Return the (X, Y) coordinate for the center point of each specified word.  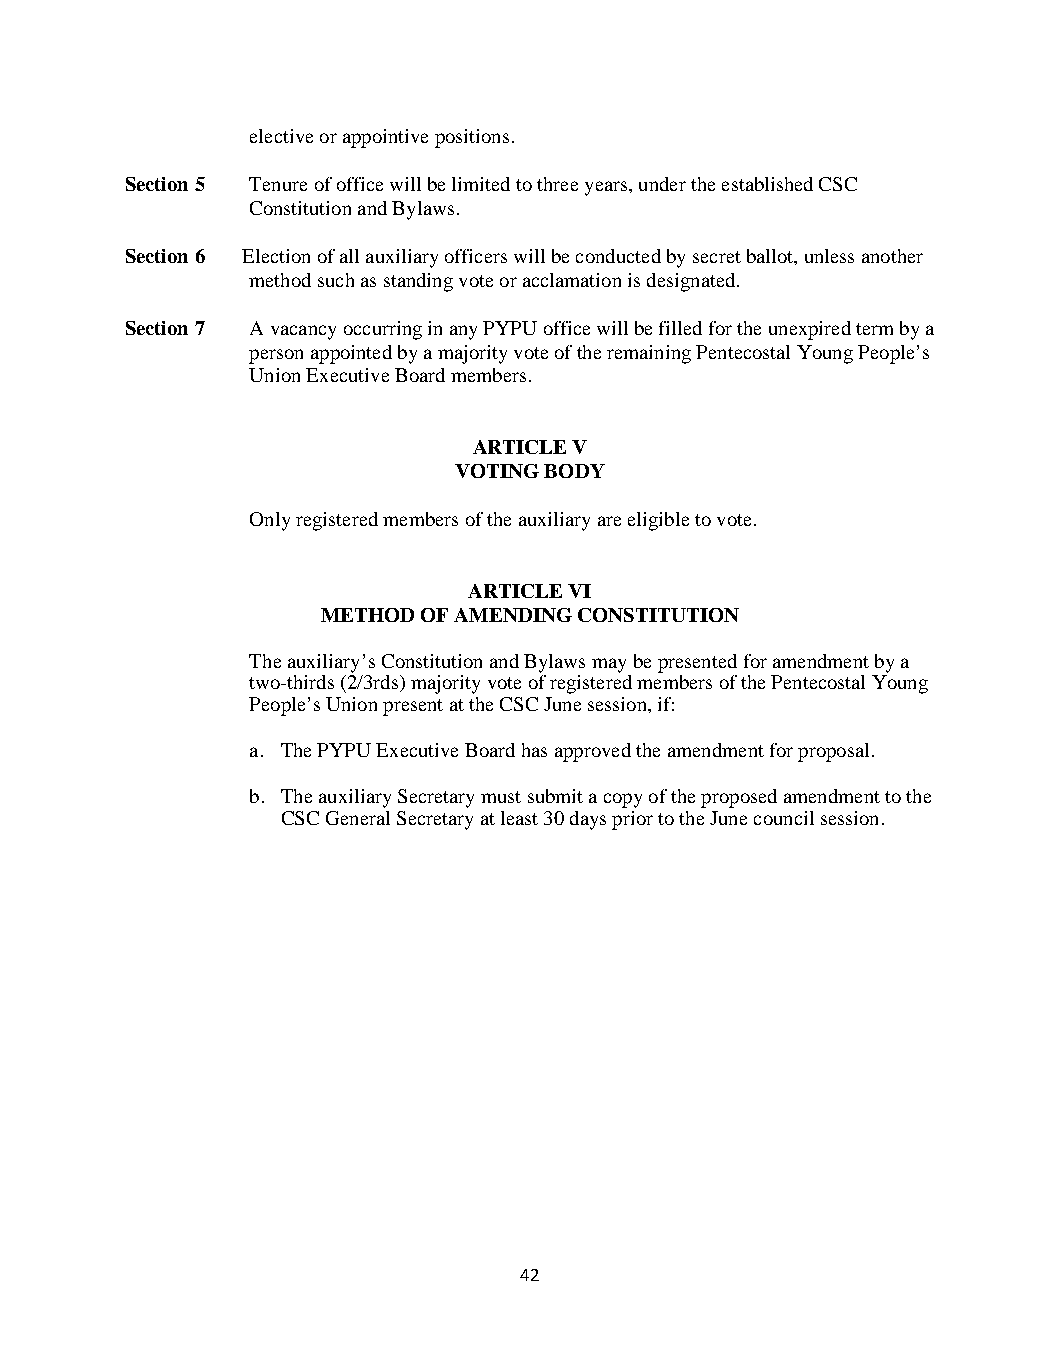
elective (281, 136)
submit (555, 796)
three (557, 184)
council (784, 818)
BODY (574, 471)
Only (270, 521)
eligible (658, 521)
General (358, 818)
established (767, 184)
